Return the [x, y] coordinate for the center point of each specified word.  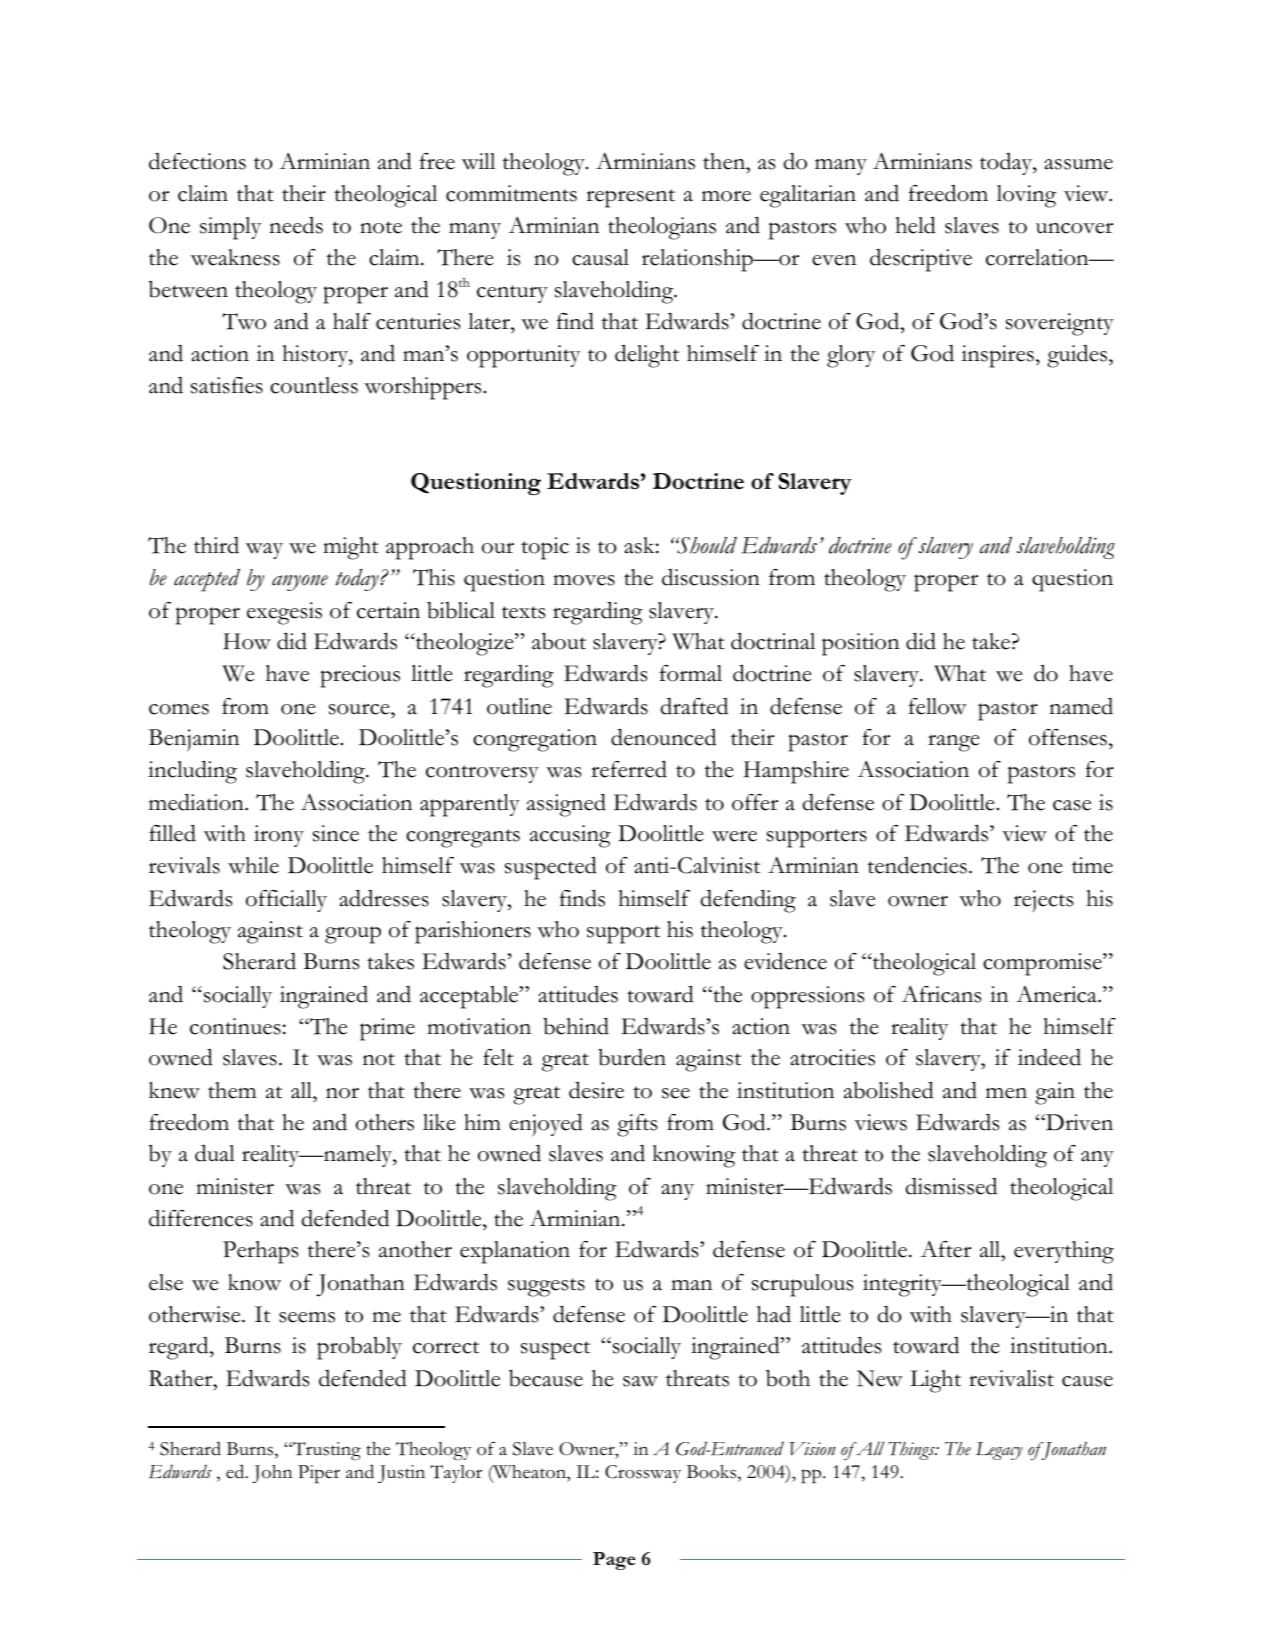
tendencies [917, 865]
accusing [570, 836]
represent [630, 198]
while [253, 865]
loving [1026, 196]
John [272, 1474]
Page [614, 1561]
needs [296, 225]
